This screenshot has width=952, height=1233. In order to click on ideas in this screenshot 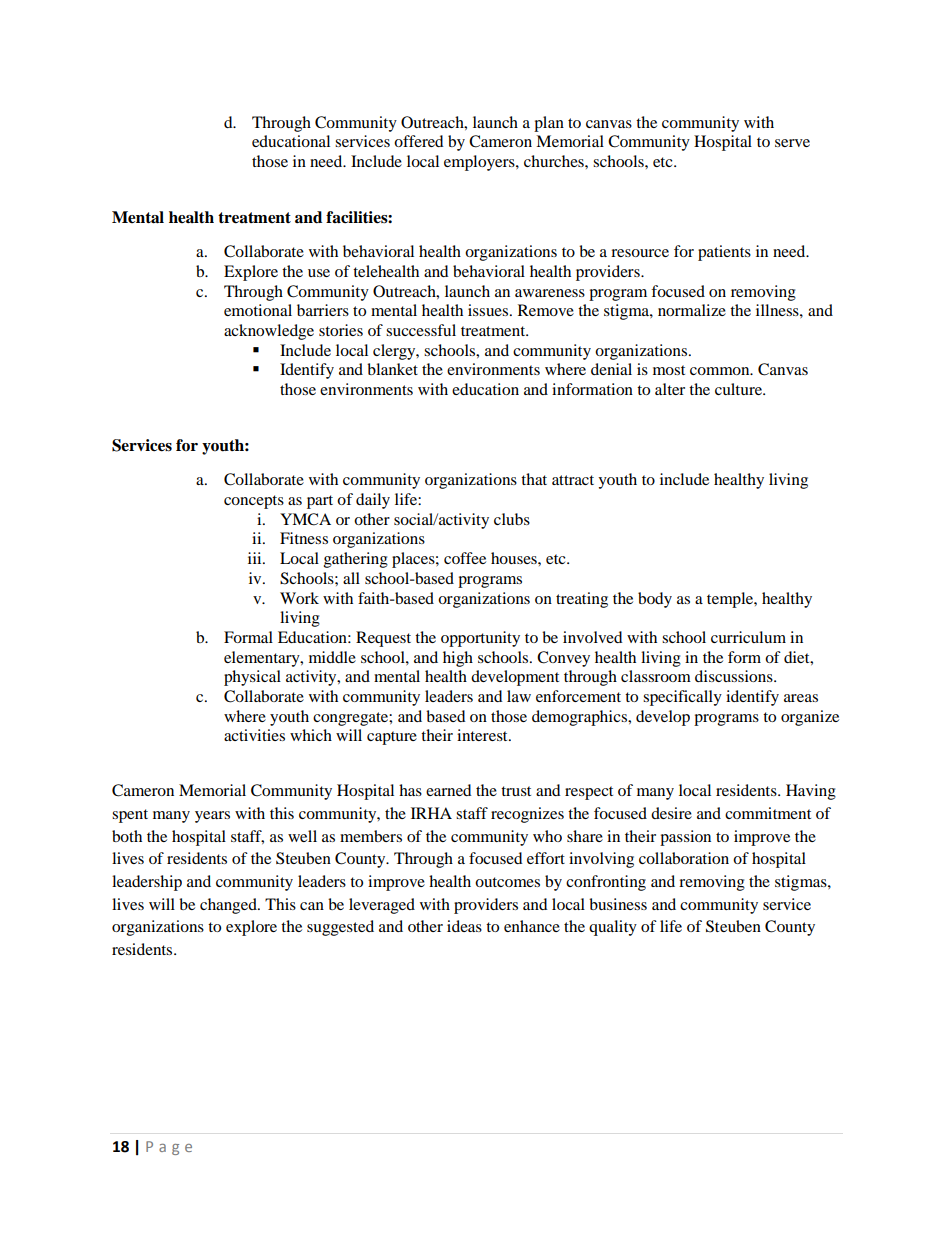, I will do `click(464, 926)`.
